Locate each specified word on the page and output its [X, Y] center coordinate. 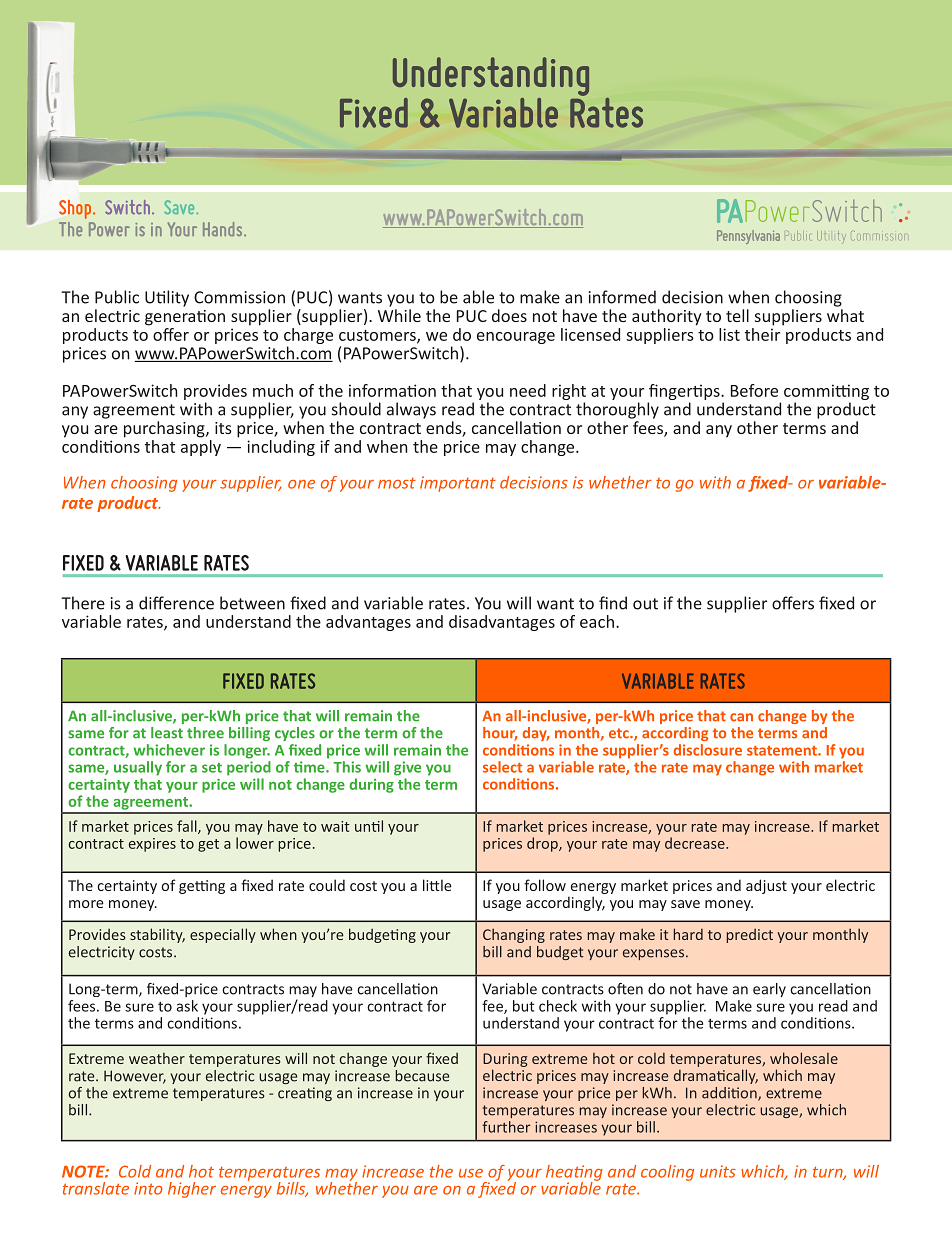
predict [750, 936]
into [148, 1188]
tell [737, 315]
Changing [514, 935]
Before [754, 390]
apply [201, 446]
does [509, 315]
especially [223, 935]
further [506, 1127]
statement [783, 751]
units [718, 1171]
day [535, 734]
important [458, 484]
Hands [224, 229]
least [167, 733]
